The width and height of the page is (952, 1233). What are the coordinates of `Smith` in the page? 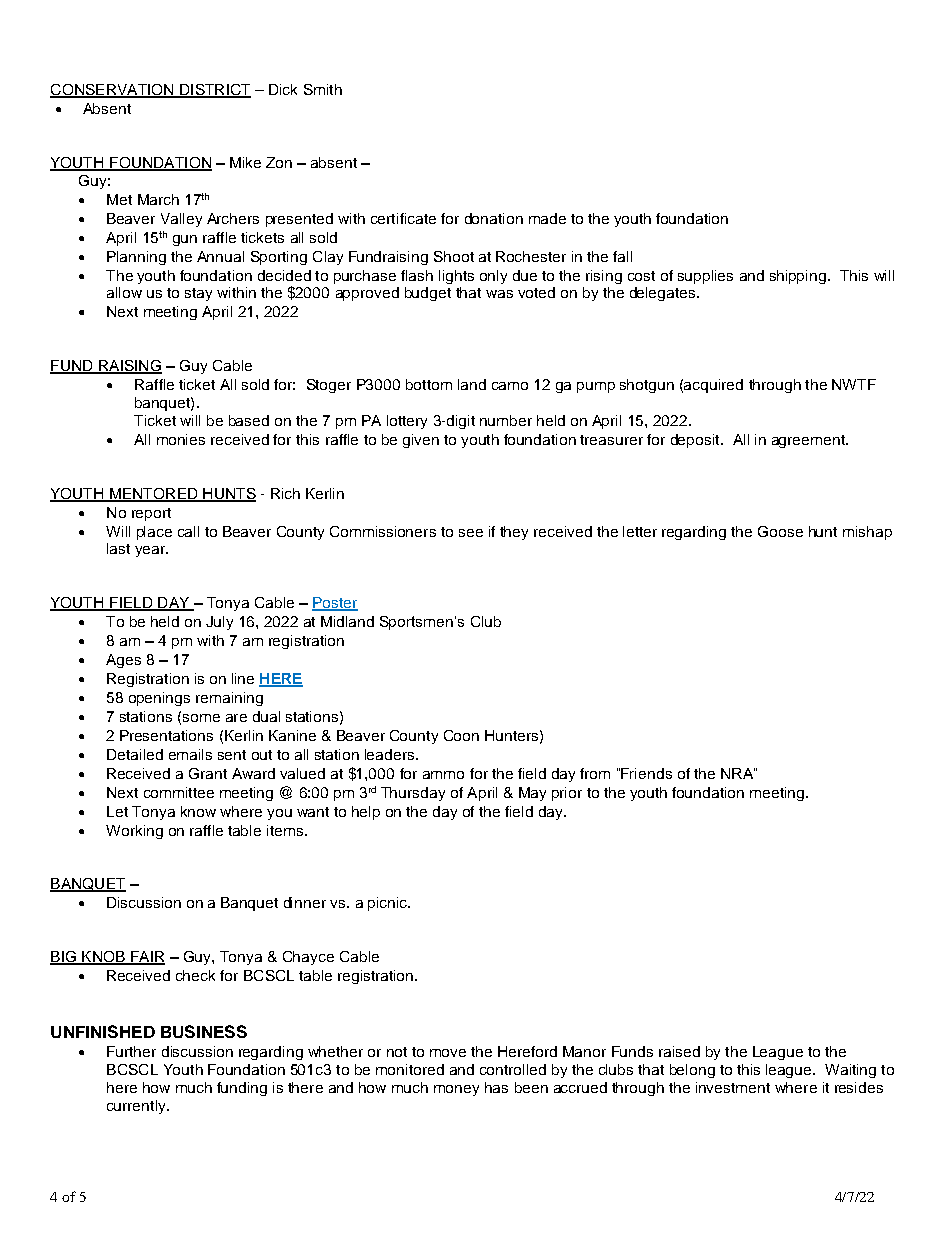 It's located at (323, 89).
